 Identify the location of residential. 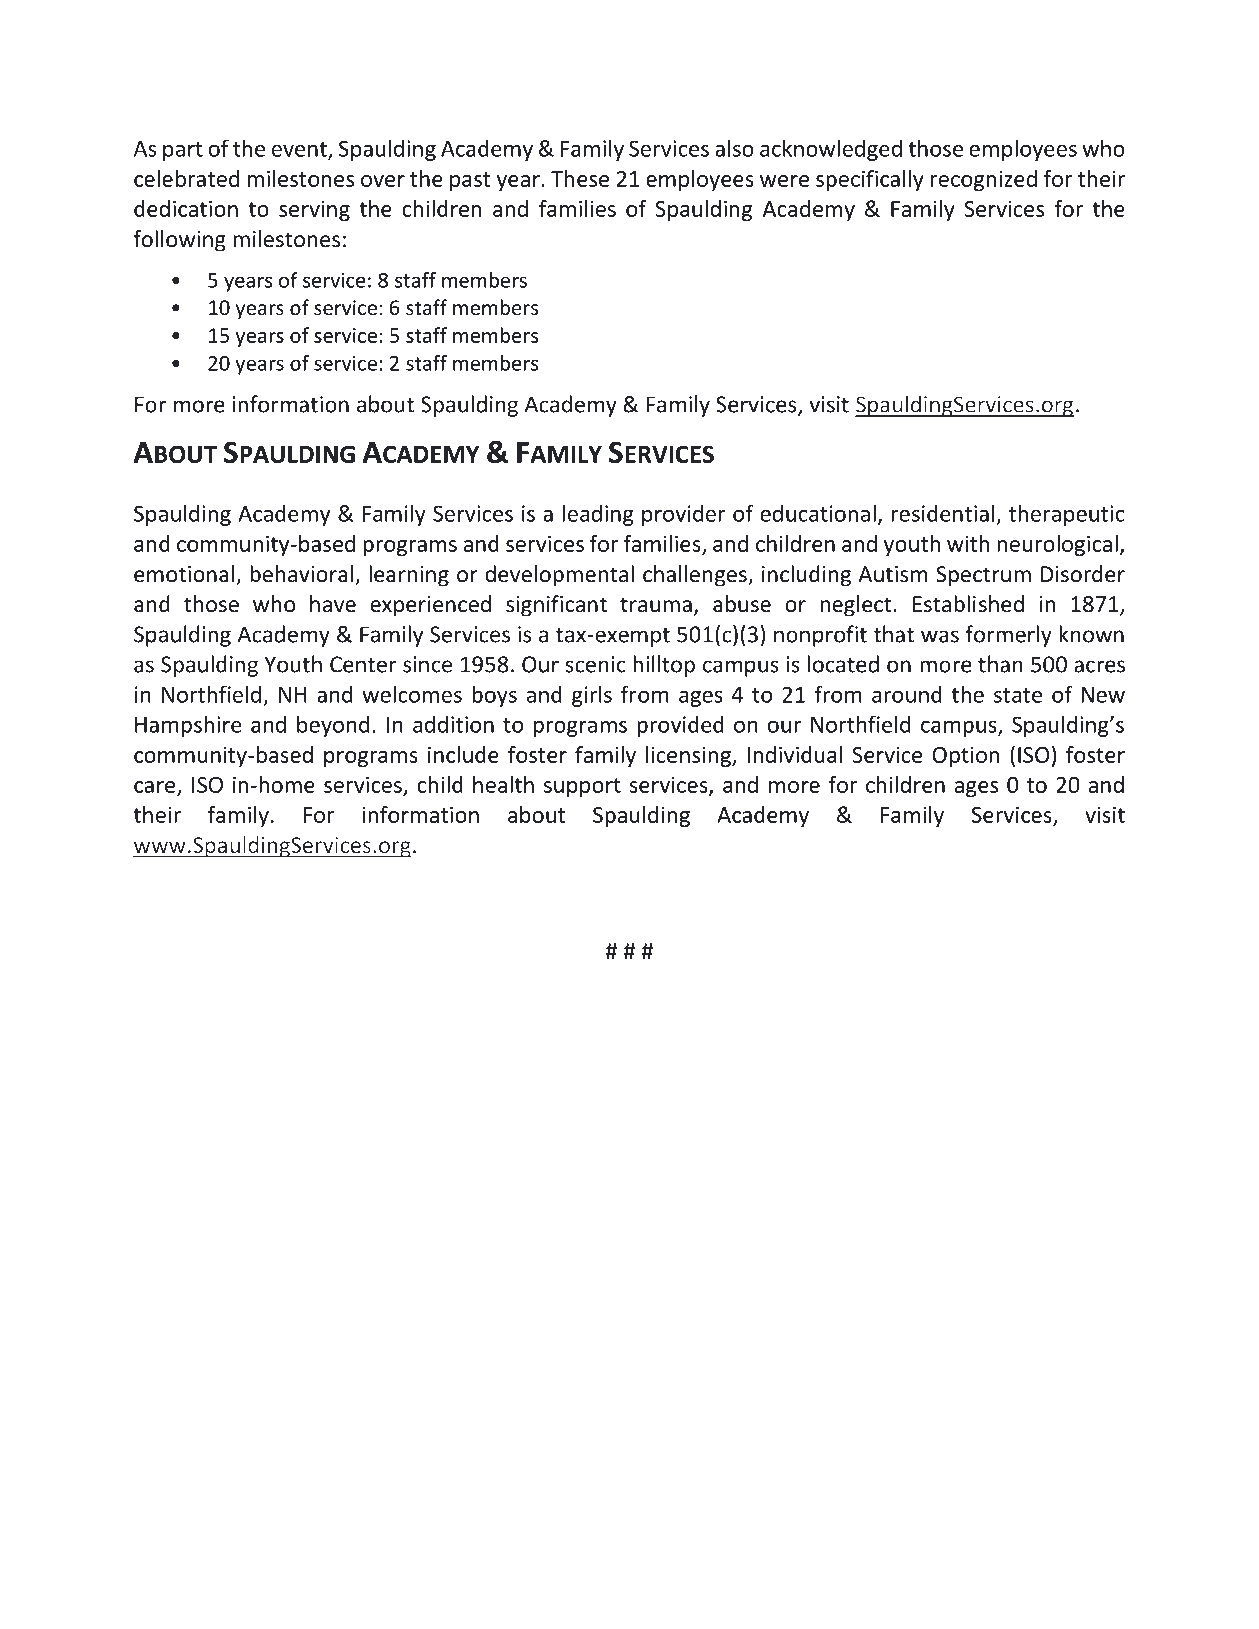
(943, 513).
